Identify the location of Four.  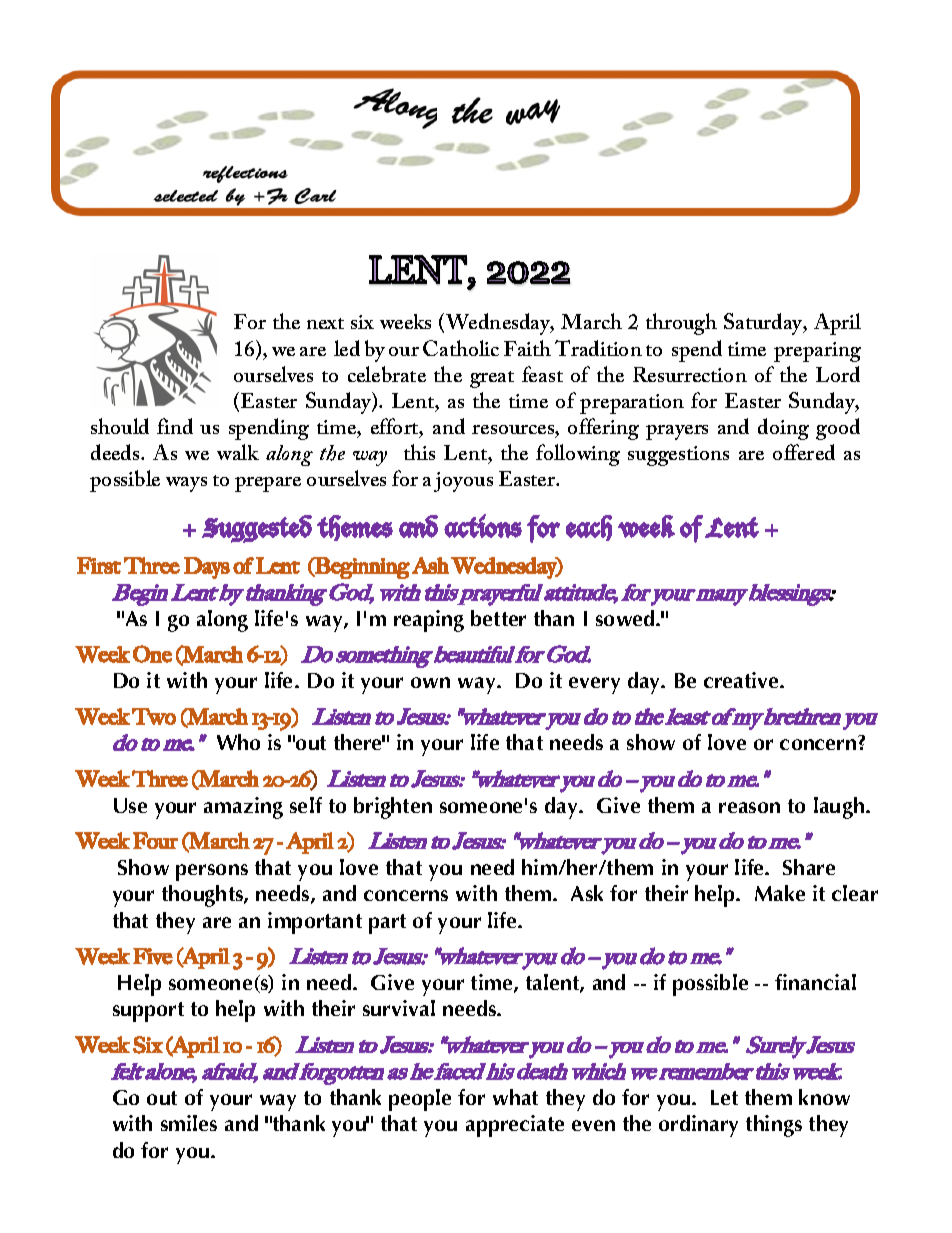
(155, 840).
